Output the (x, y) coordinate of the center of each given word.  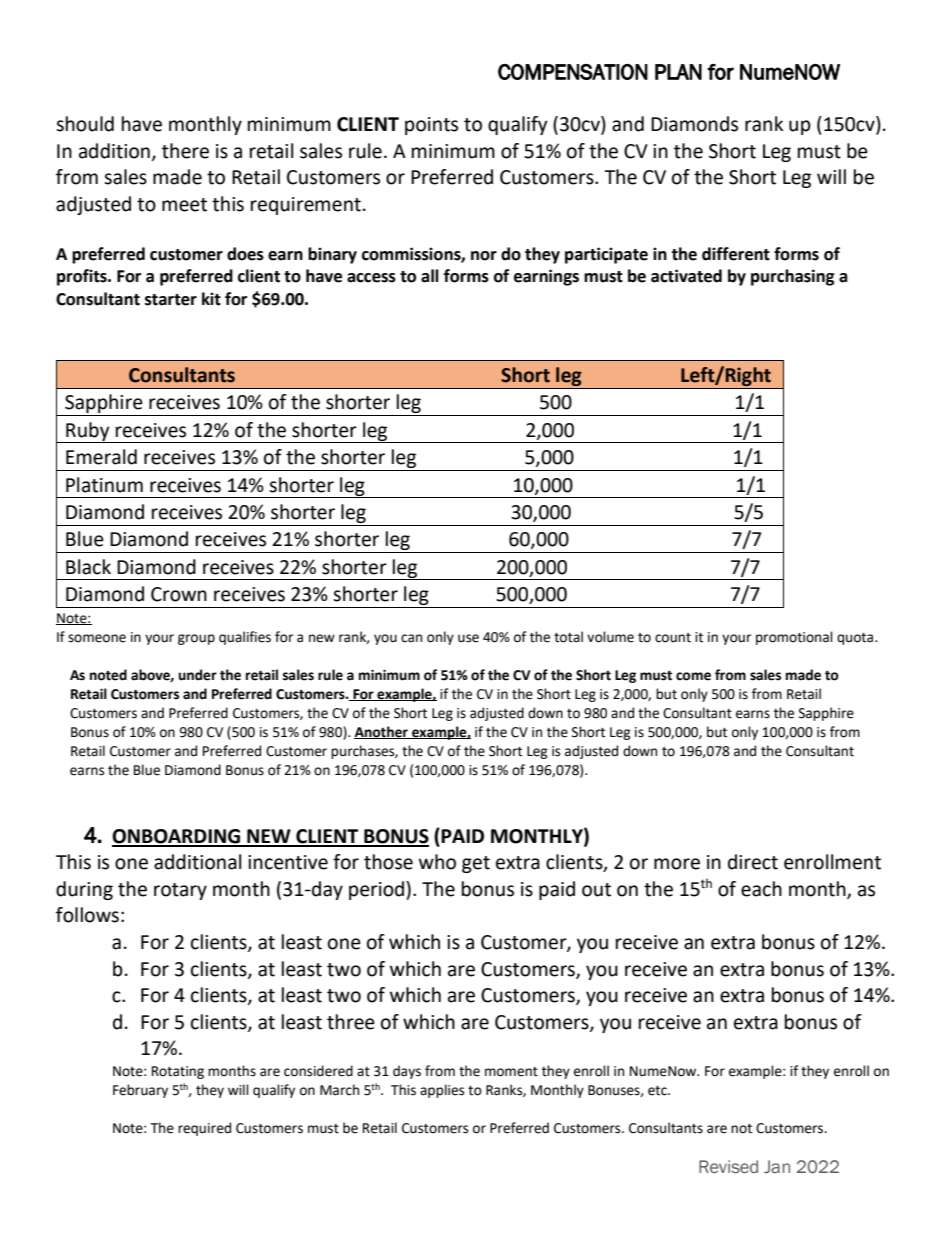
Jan (777, 1167)
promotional (794, 638)
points (431, 126)
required (204, 1129)
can (411, 638)
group (196, 639)
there (185, 151)
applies (442, 1091)
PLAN (678, 72)
